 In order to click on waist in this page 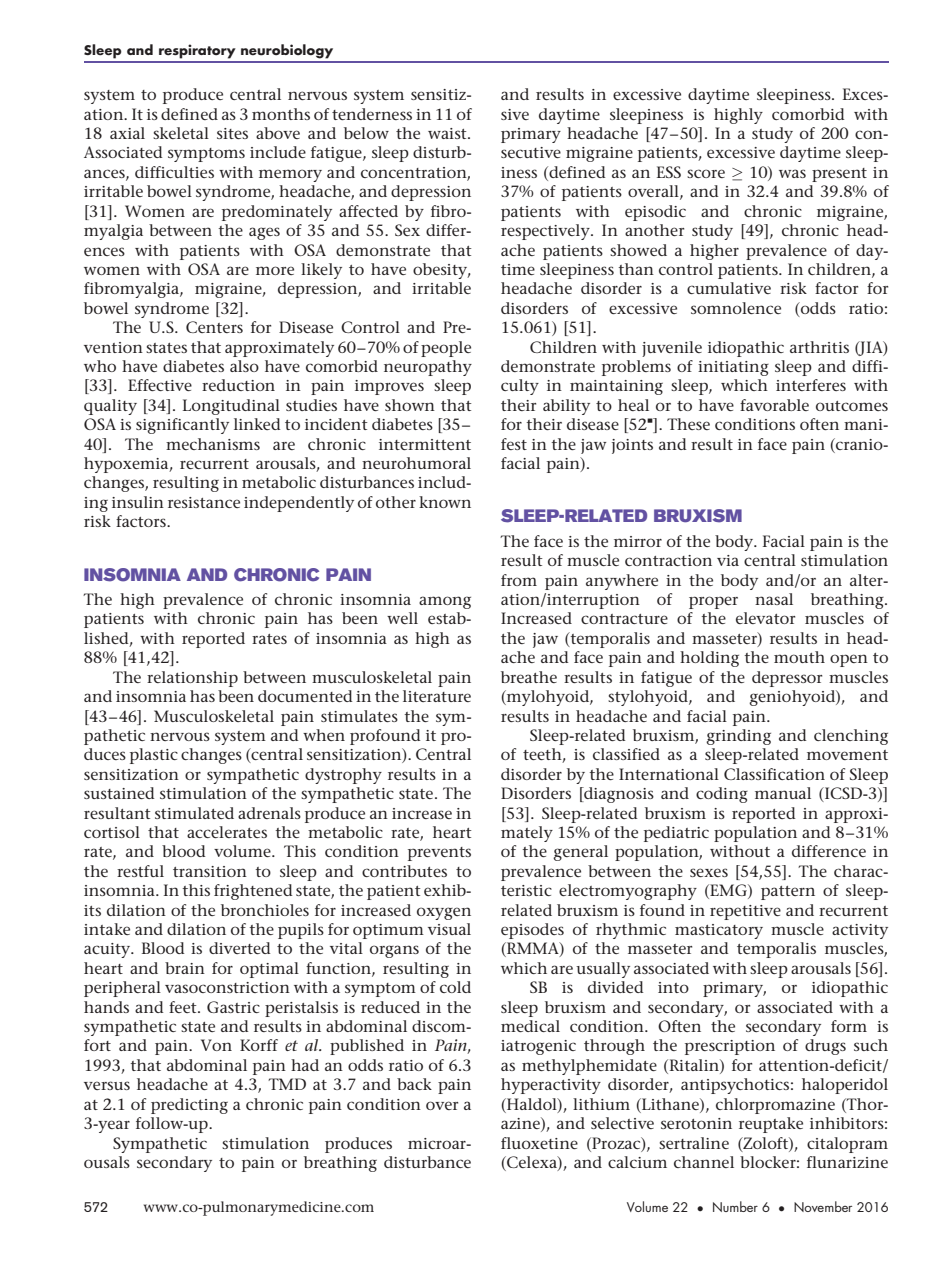, I will do `click(448, 133)`.
